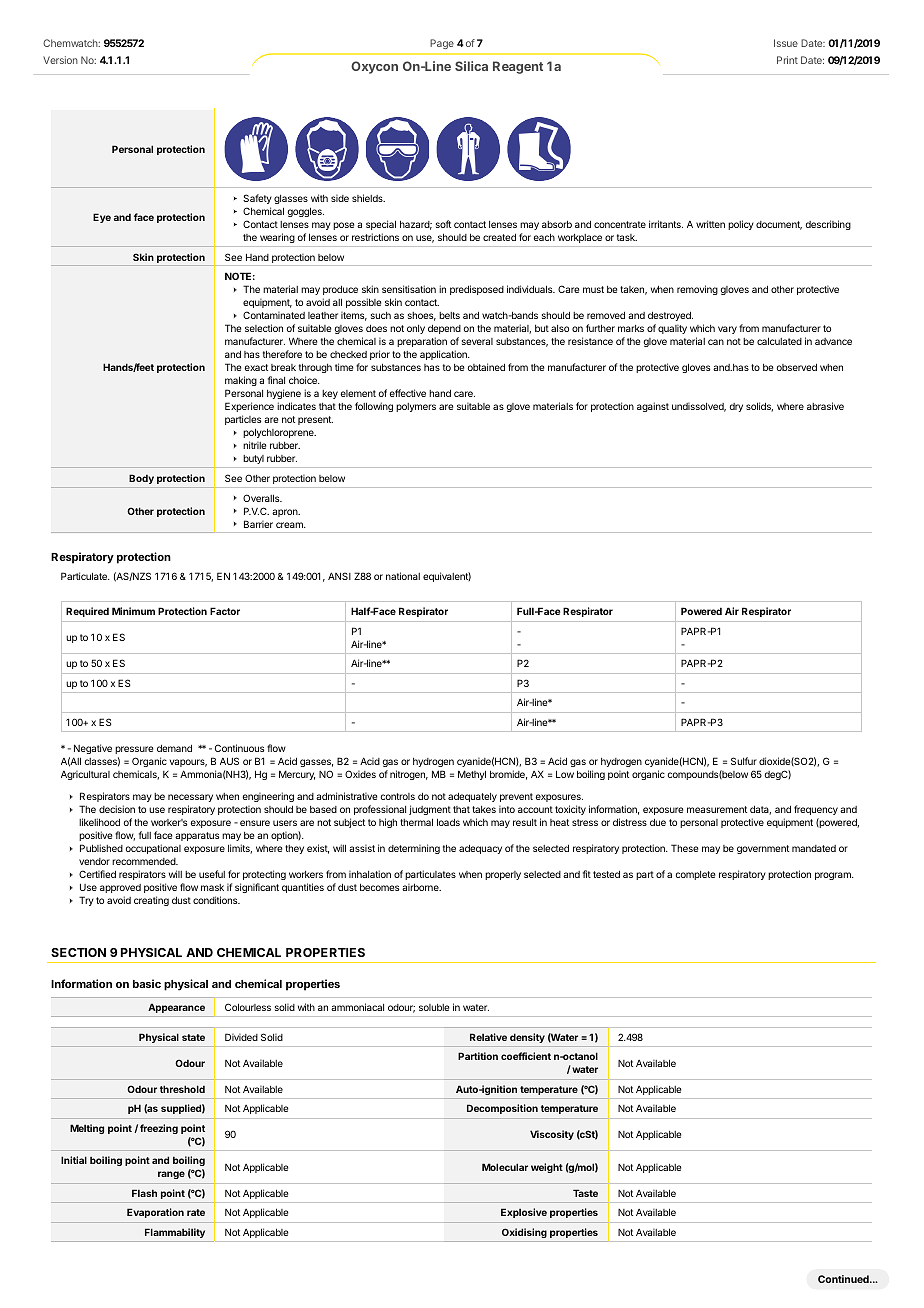 The height and width of the screenshot is (1308, 924). What do you see at coordinates (144, 1193) in the screenshot?
I see `Flash` at bounding box center [144, 1193].
